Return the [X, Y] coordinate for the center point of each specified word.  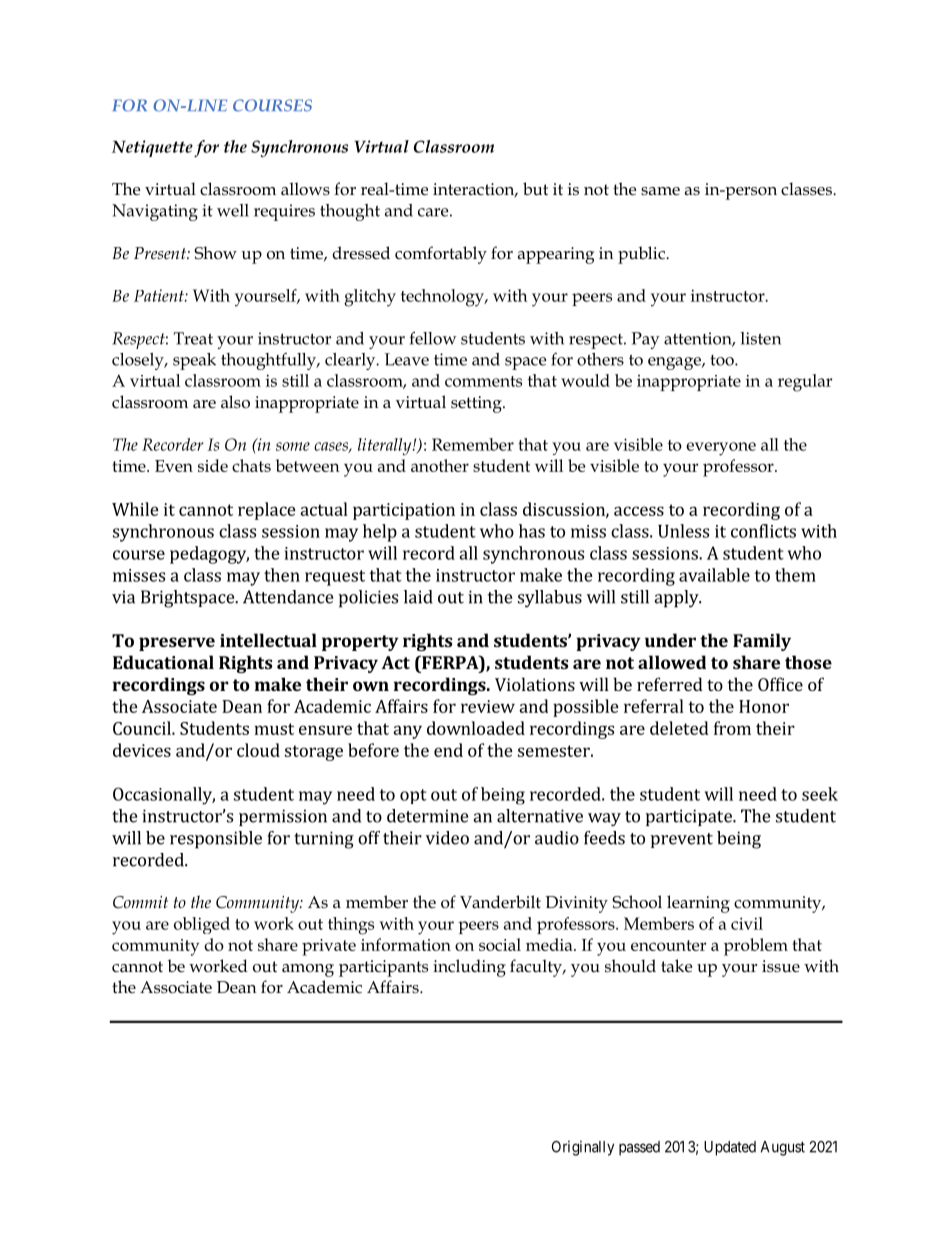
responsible [216, 840]
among [308, 970]
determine [427, 816]
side [213, 465]
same [660, 191]
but [535, 189]
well [233, 210]
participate [690, 817]
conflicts [763, 531]
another [440, 465]
